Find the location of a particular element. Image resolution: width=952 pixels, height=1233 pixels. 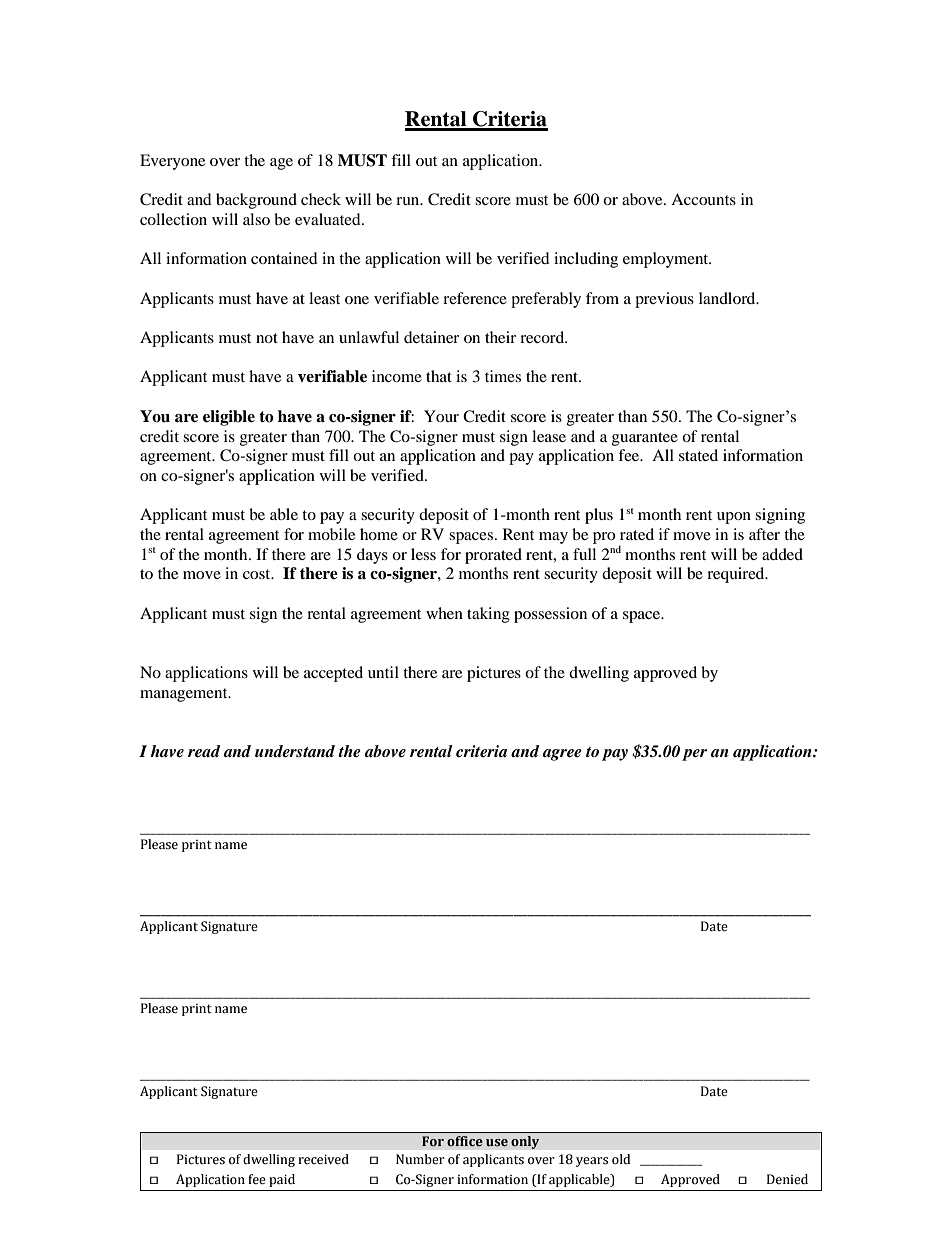

required is located at coordinates (737, 575).
